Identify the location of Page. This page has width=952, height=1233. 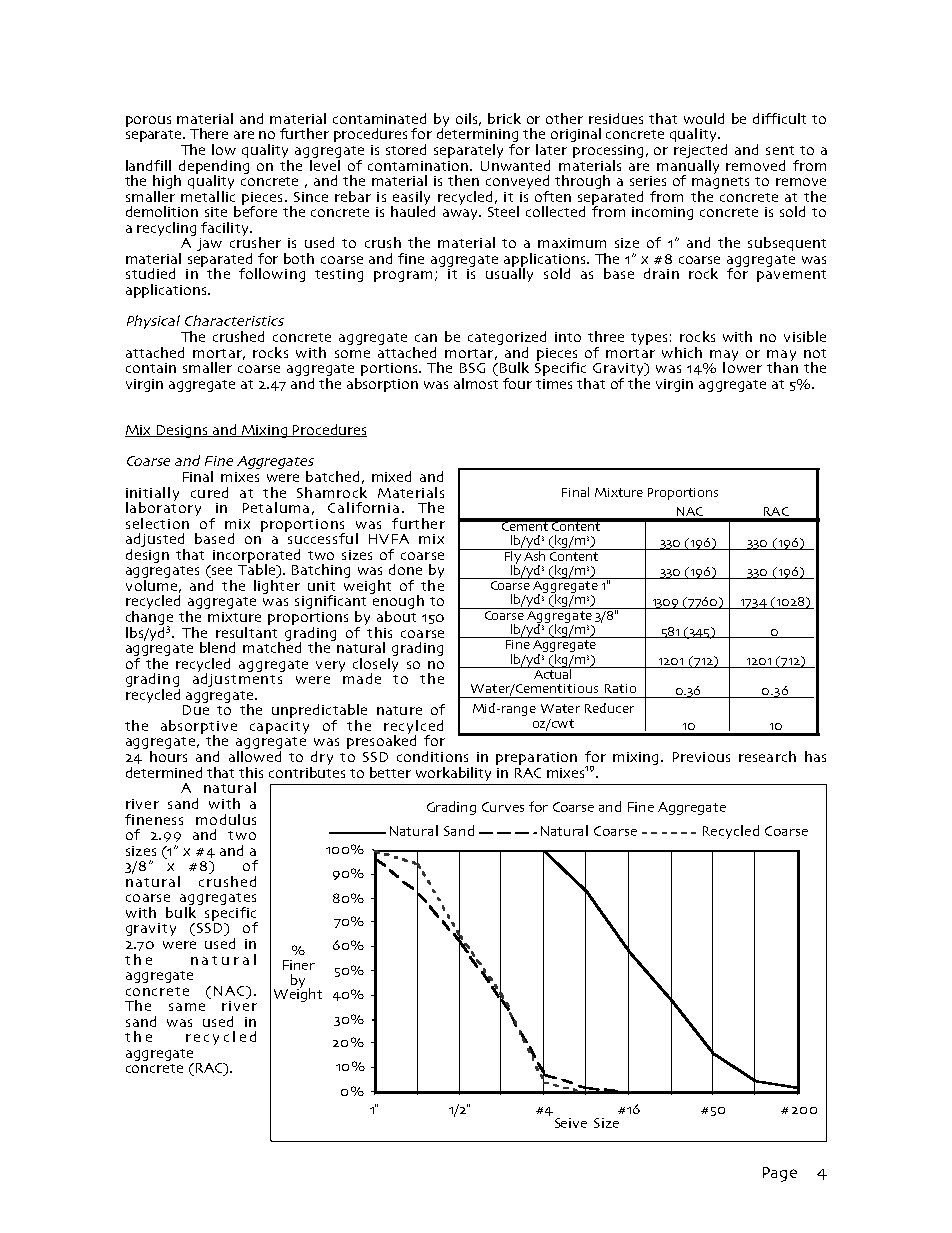
(780, 1174).
